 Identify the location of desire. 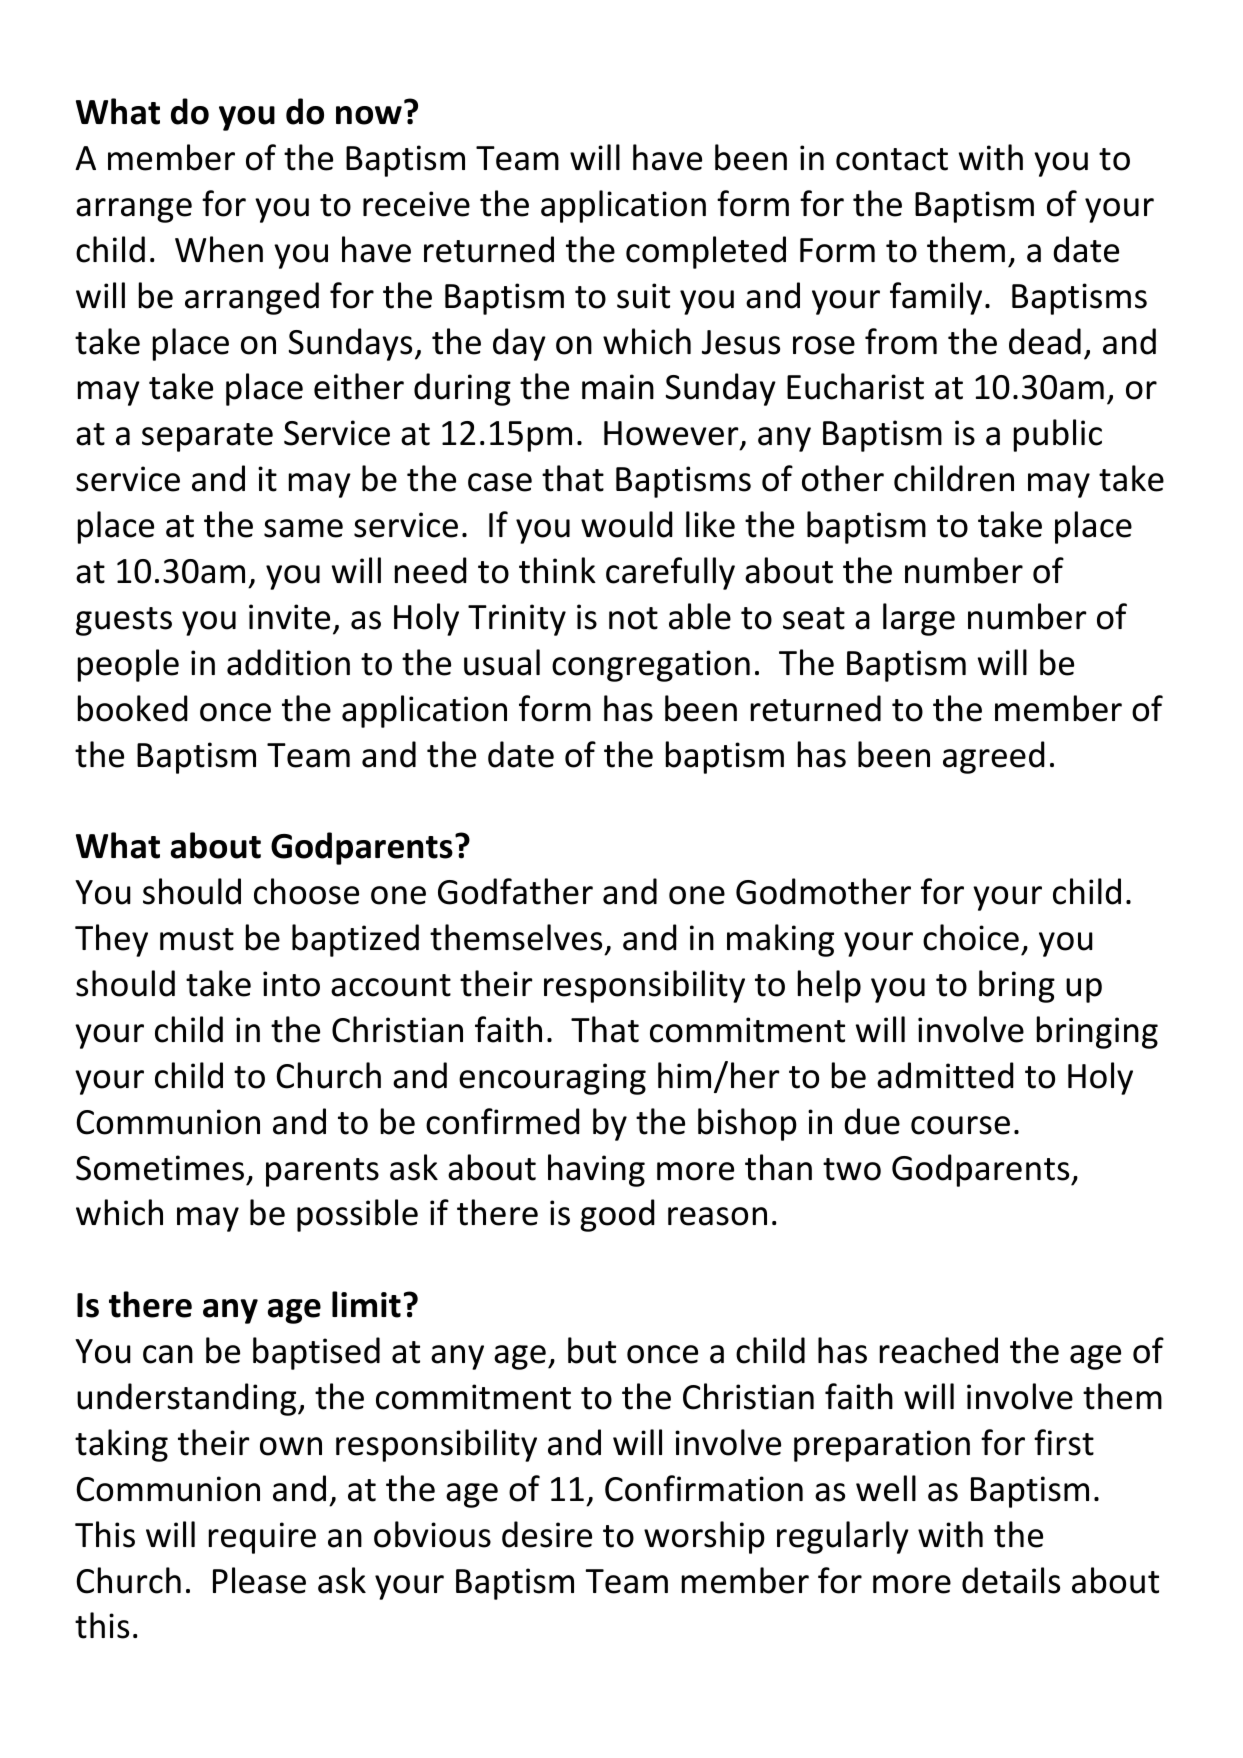
(547, 1534).
